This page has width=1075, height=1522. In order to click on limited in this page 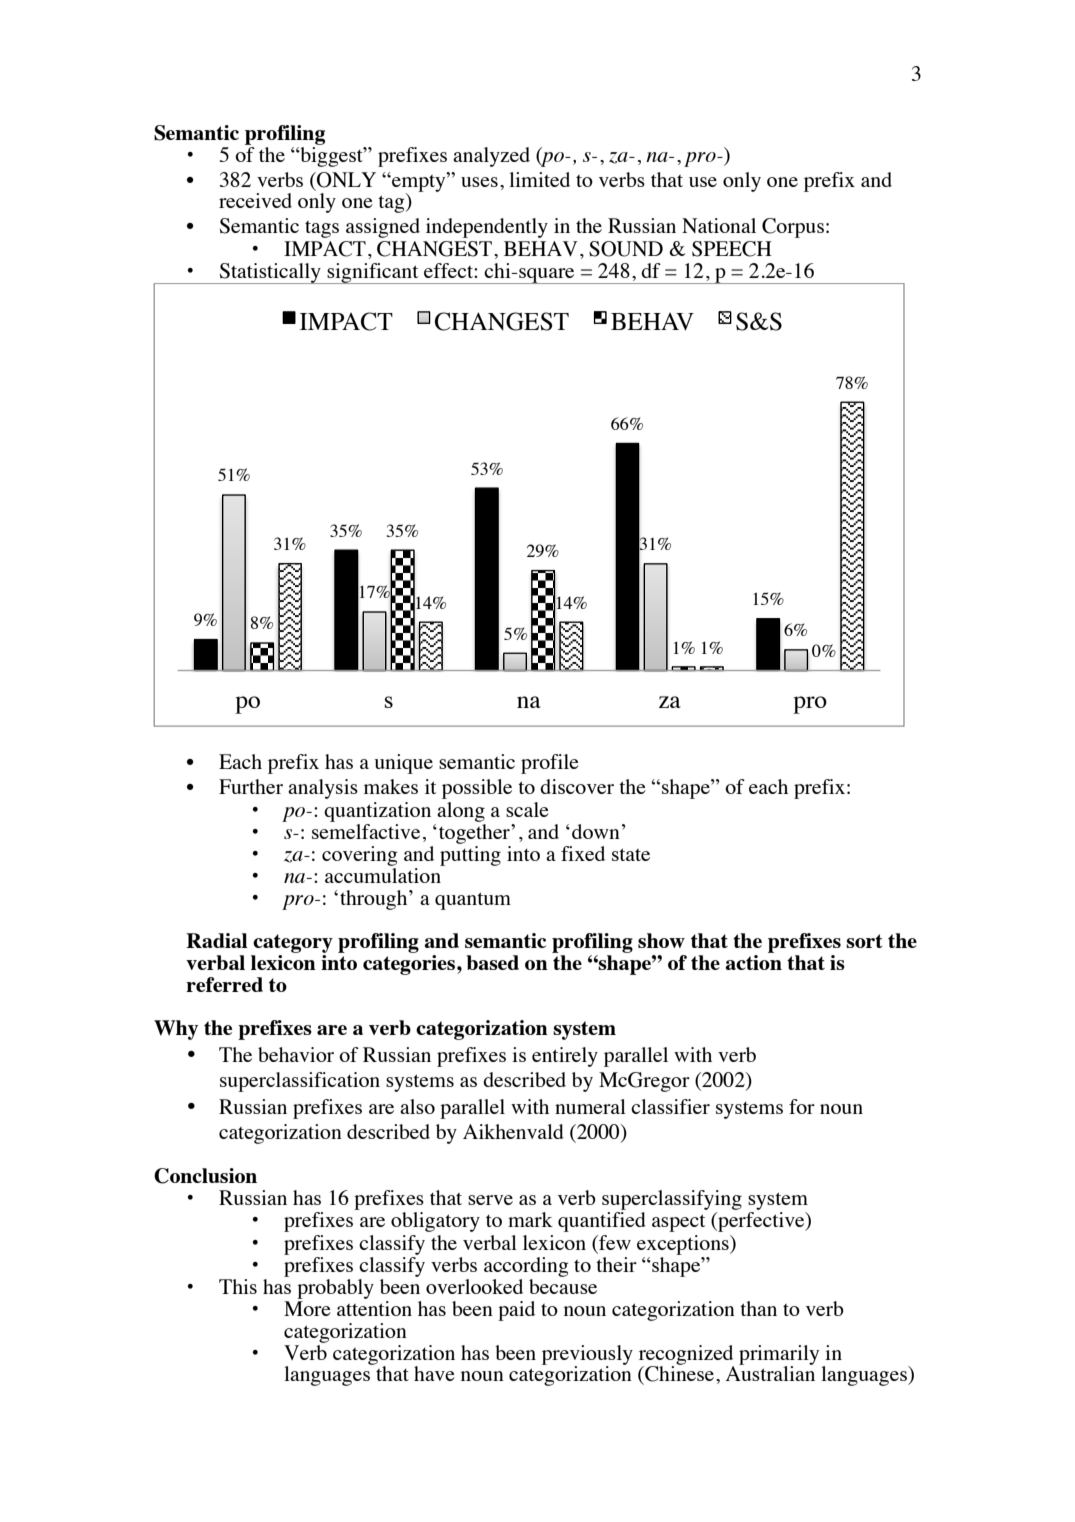, I will do `click(539, 179)`.
